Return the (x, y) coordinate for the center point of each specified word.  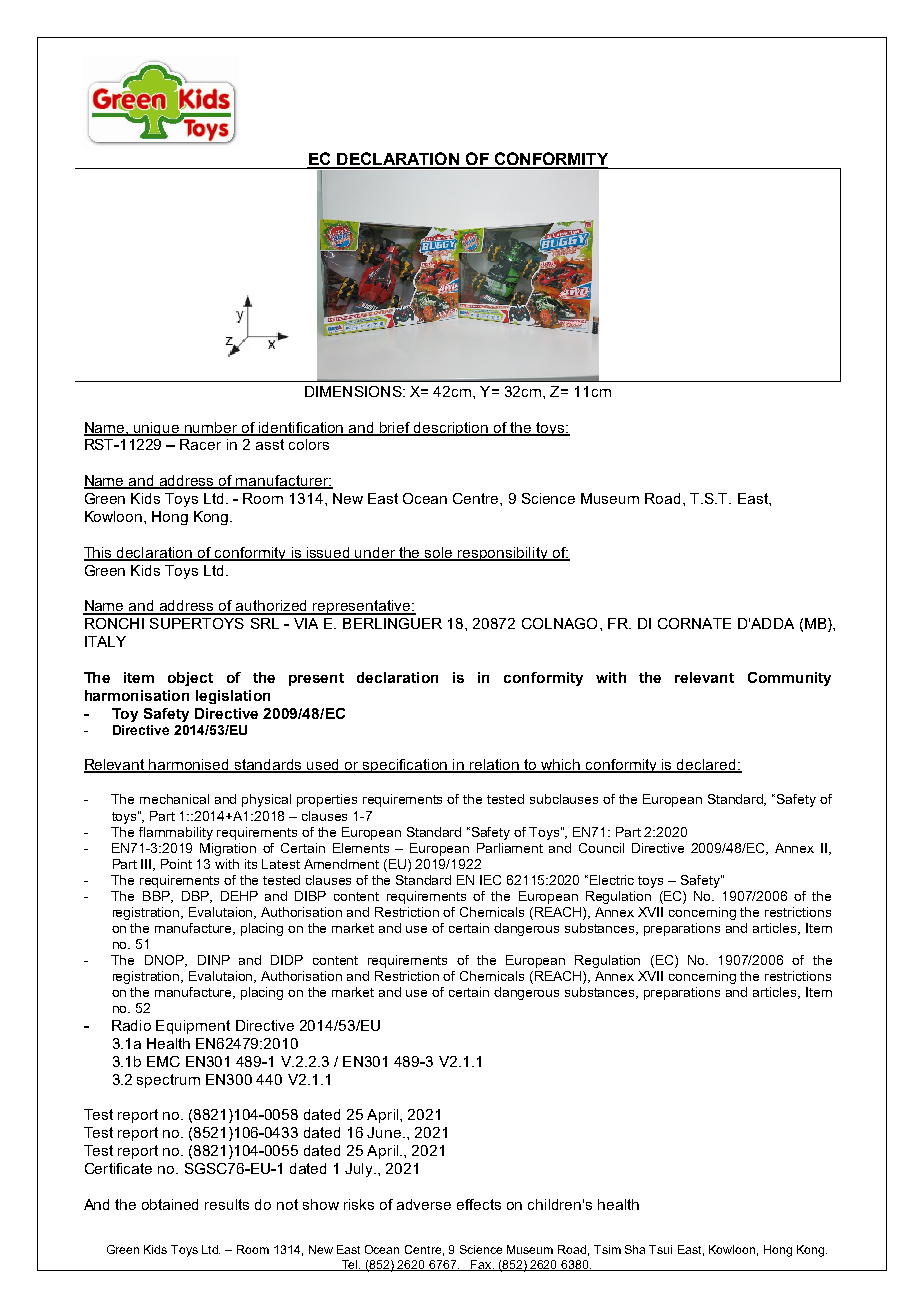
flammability (176, 833)
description (451, 429)
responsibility (503, 554)
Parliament (510, 848)
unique (157, 429)
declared (706, 766)
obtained (170, 1204)
